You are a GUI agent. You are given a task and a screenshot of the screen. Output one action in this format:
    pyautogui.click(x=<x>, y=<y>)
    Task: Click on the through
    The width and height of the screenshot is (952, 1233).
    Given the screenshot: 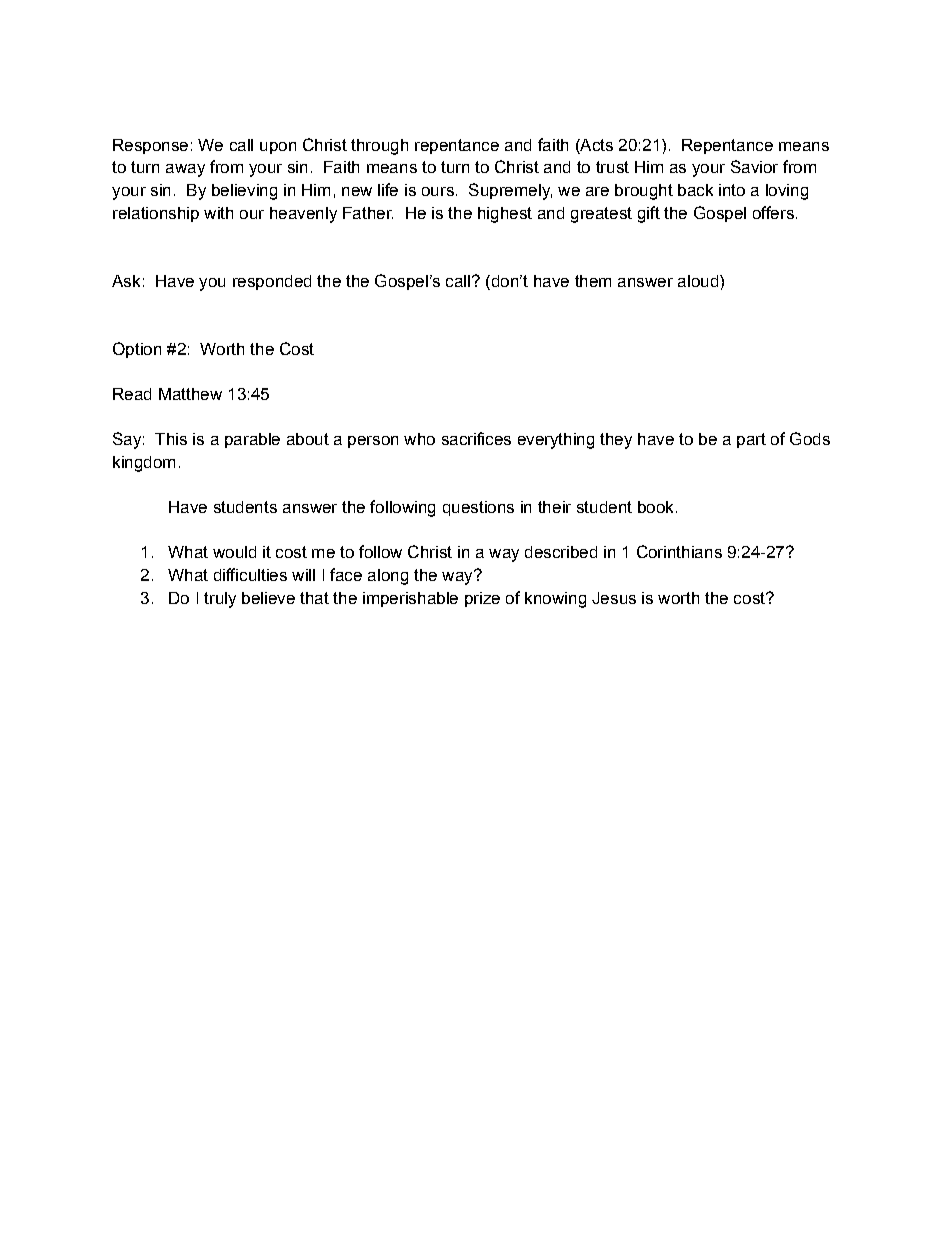 What is the action you would take?
    pyautogui.click(x=379, y=147)
